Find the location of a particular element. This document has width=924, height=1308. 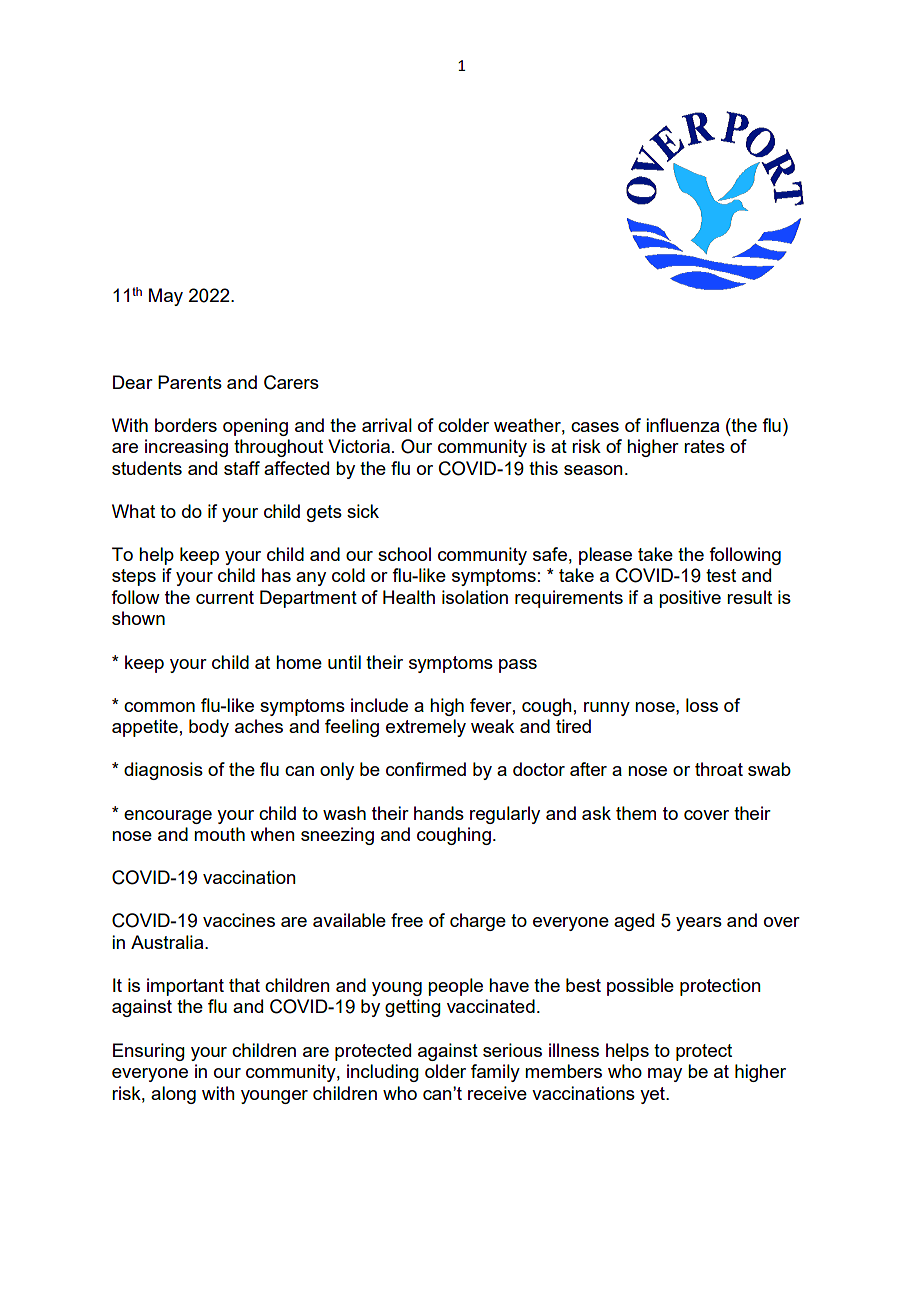

throat is located at coordinates (719, 769).
